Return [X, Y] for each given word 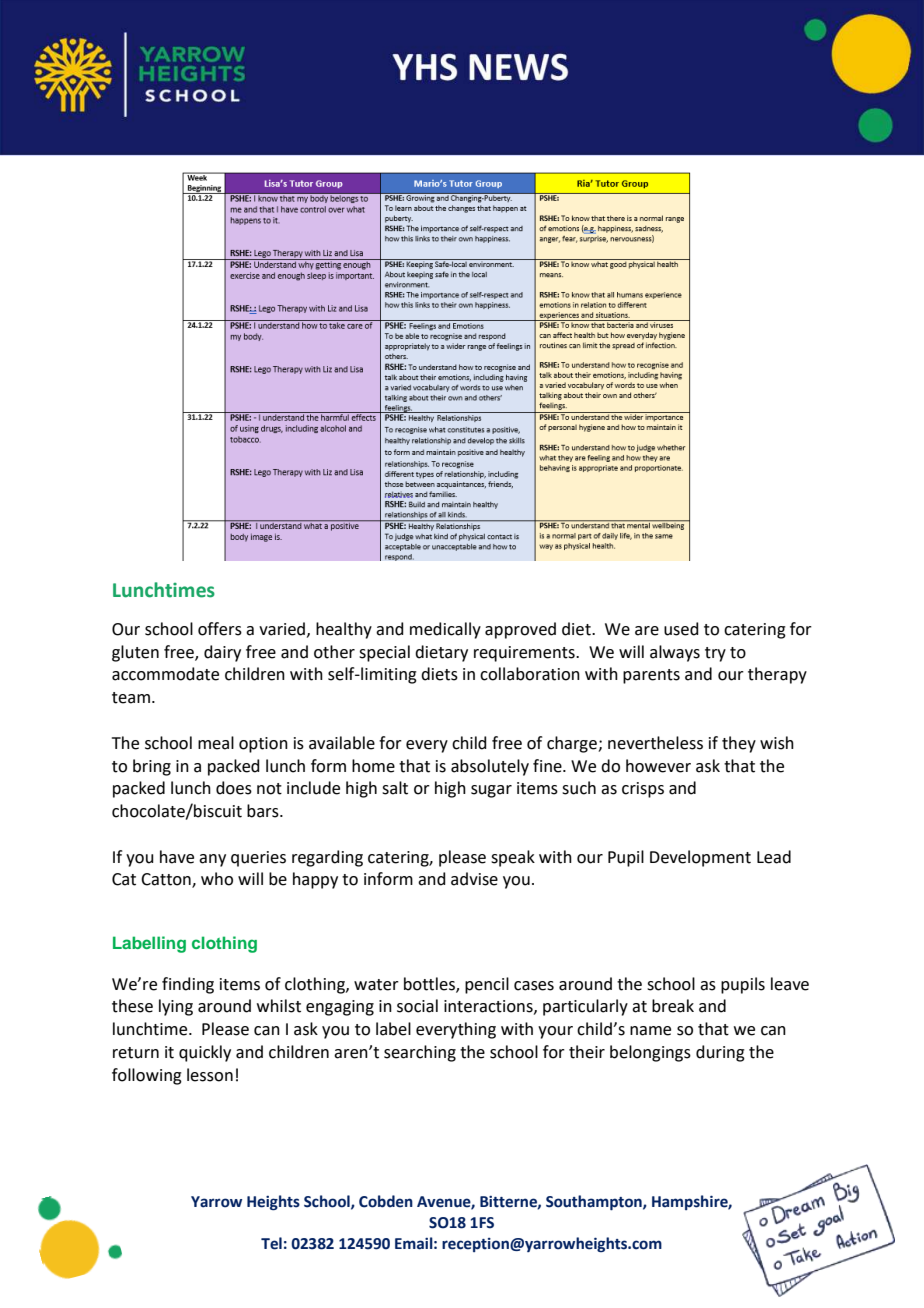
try [715, 654]
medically [445, 630]
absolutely [490, 767]
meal [216, 743]
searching [420, 1053]
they [739, 744]
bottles [430, 984]
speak [513, 858]
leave [790, 984]
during [720, 1053]
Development [700, 858]
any [212, 860]
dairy [222, 653]
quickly [205, 1053]
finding [188, 985]
